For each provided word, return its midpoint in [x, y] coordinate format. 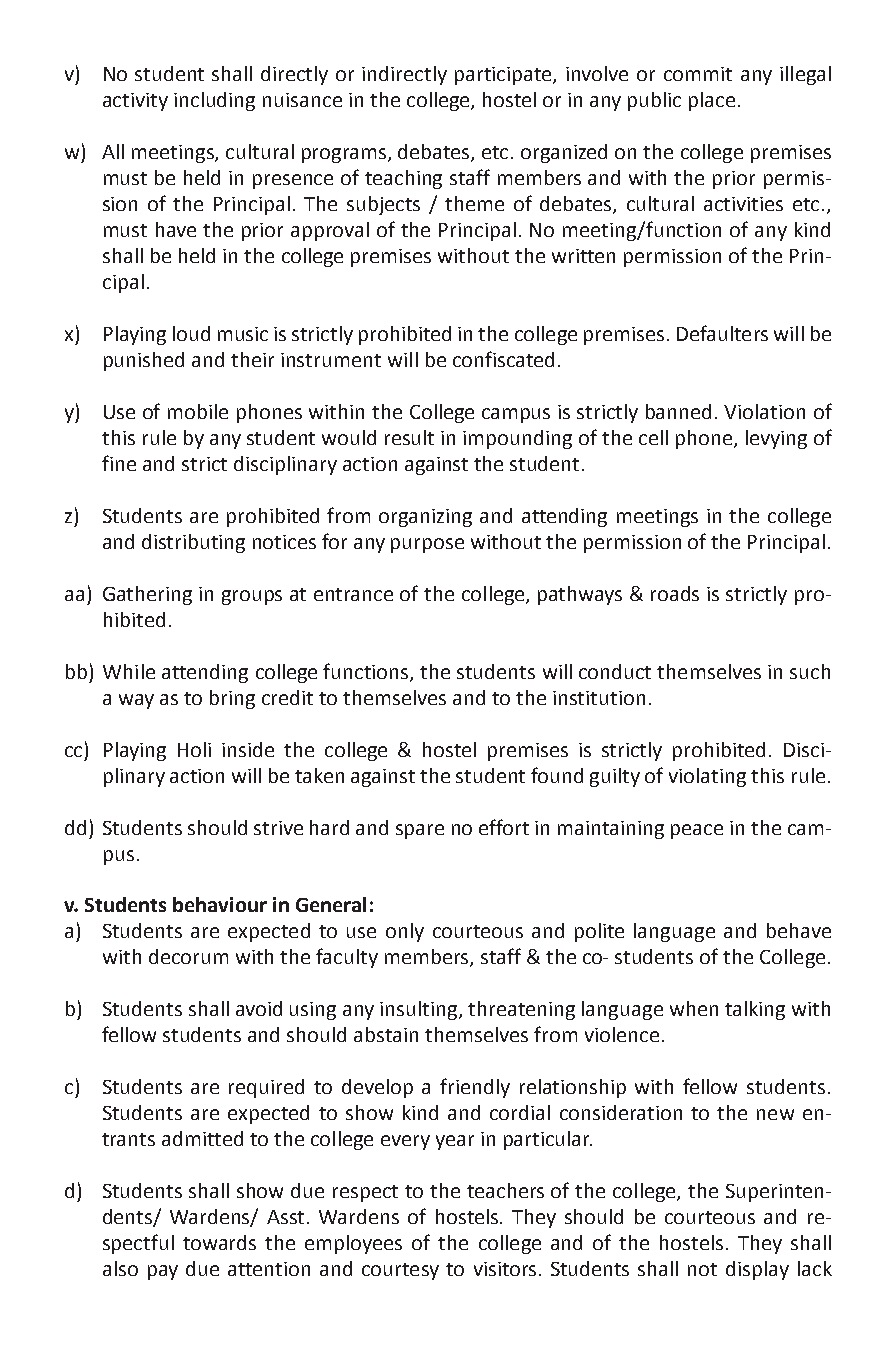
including [214, 101]
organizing [425, 518]
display [757, 1270]
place [712, 101]
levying [776, 439]
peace [697, 831]
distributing [193, 543]
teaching [403, 179]
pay [163, 1272]
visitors [505, 1269]
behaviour [220, 904]
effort [504, 827]
